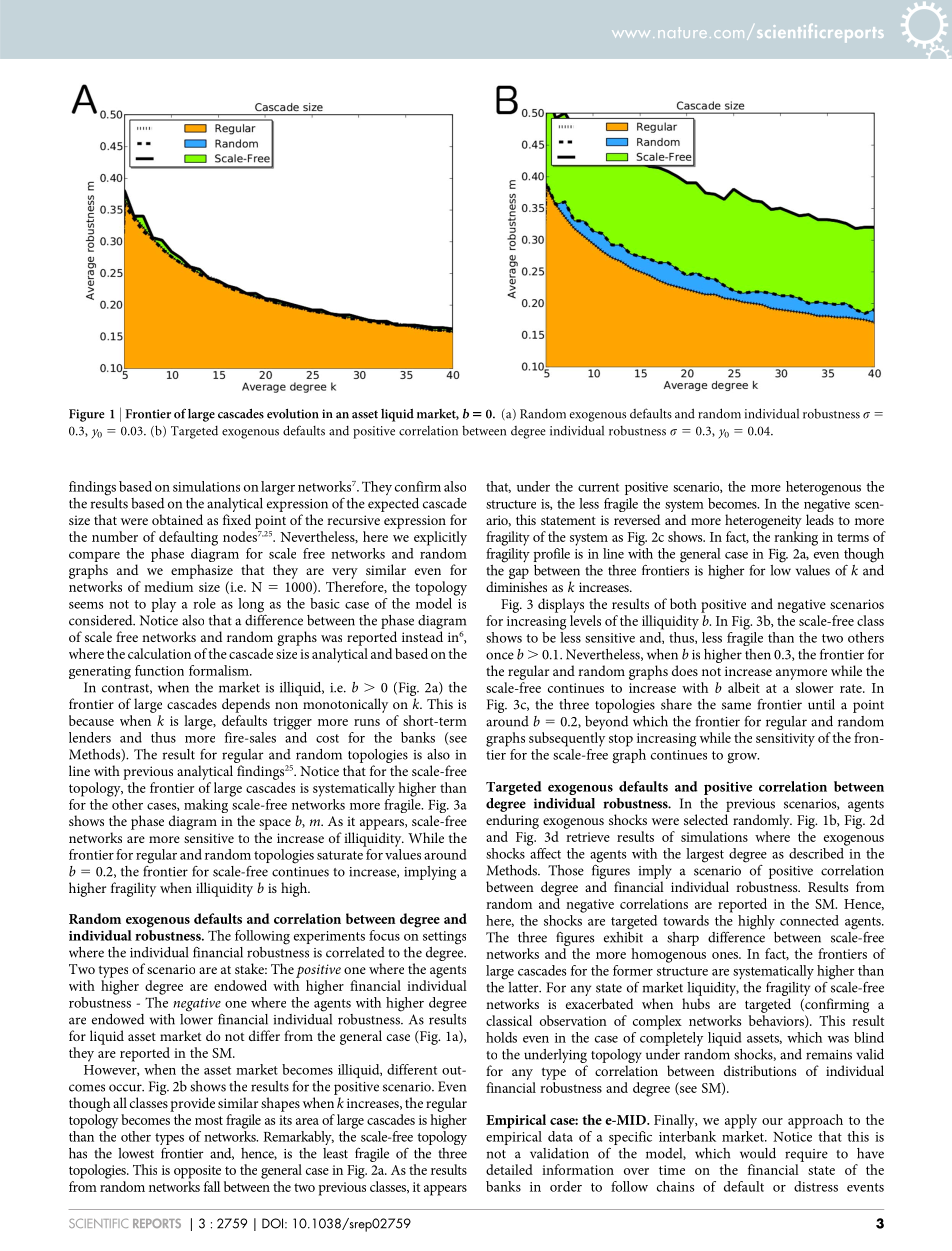  Describe the element at coordinates (293, 413) in the image. I see `evolution` at that location.
